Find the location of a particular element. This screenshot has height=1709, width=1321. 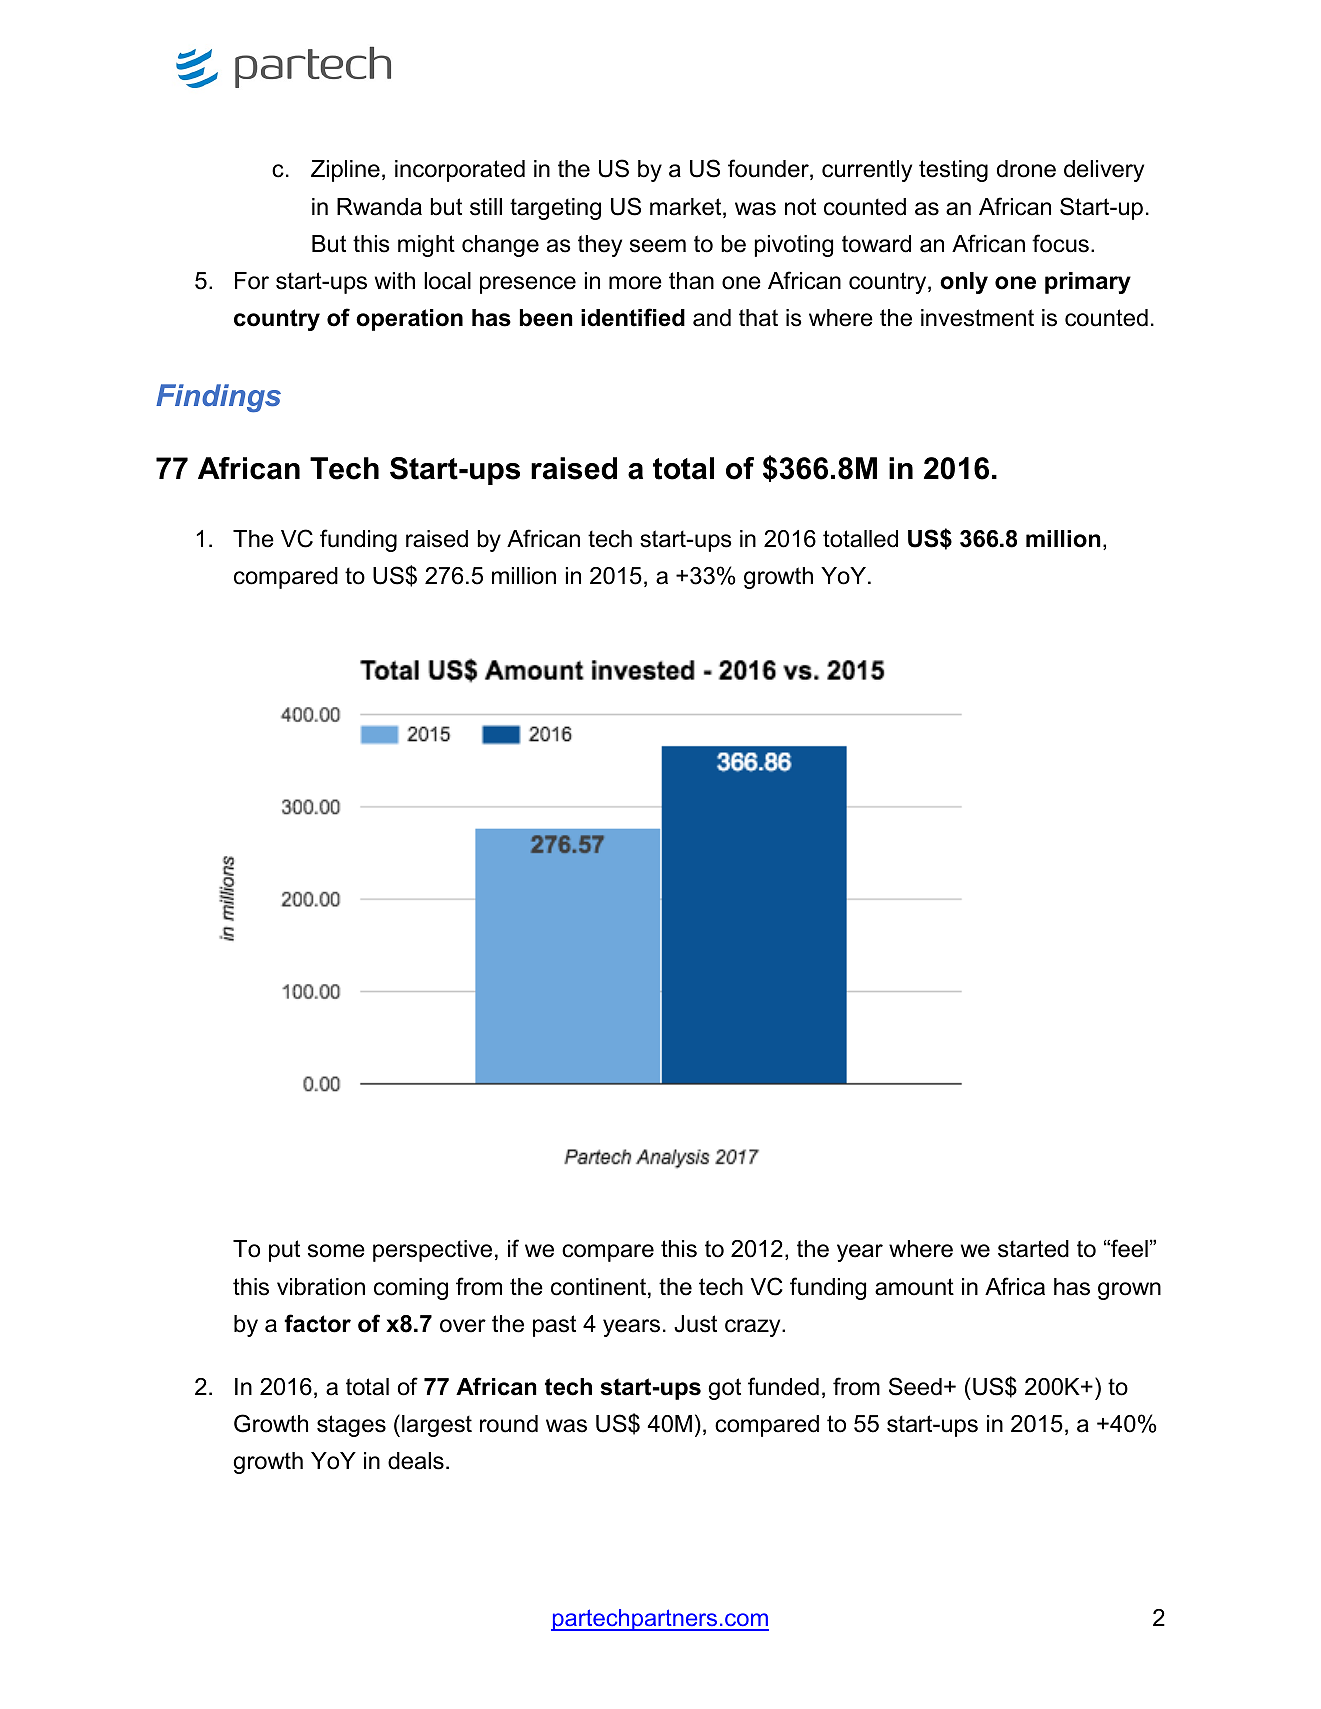

drone is located at coordinates (1026, 169).
